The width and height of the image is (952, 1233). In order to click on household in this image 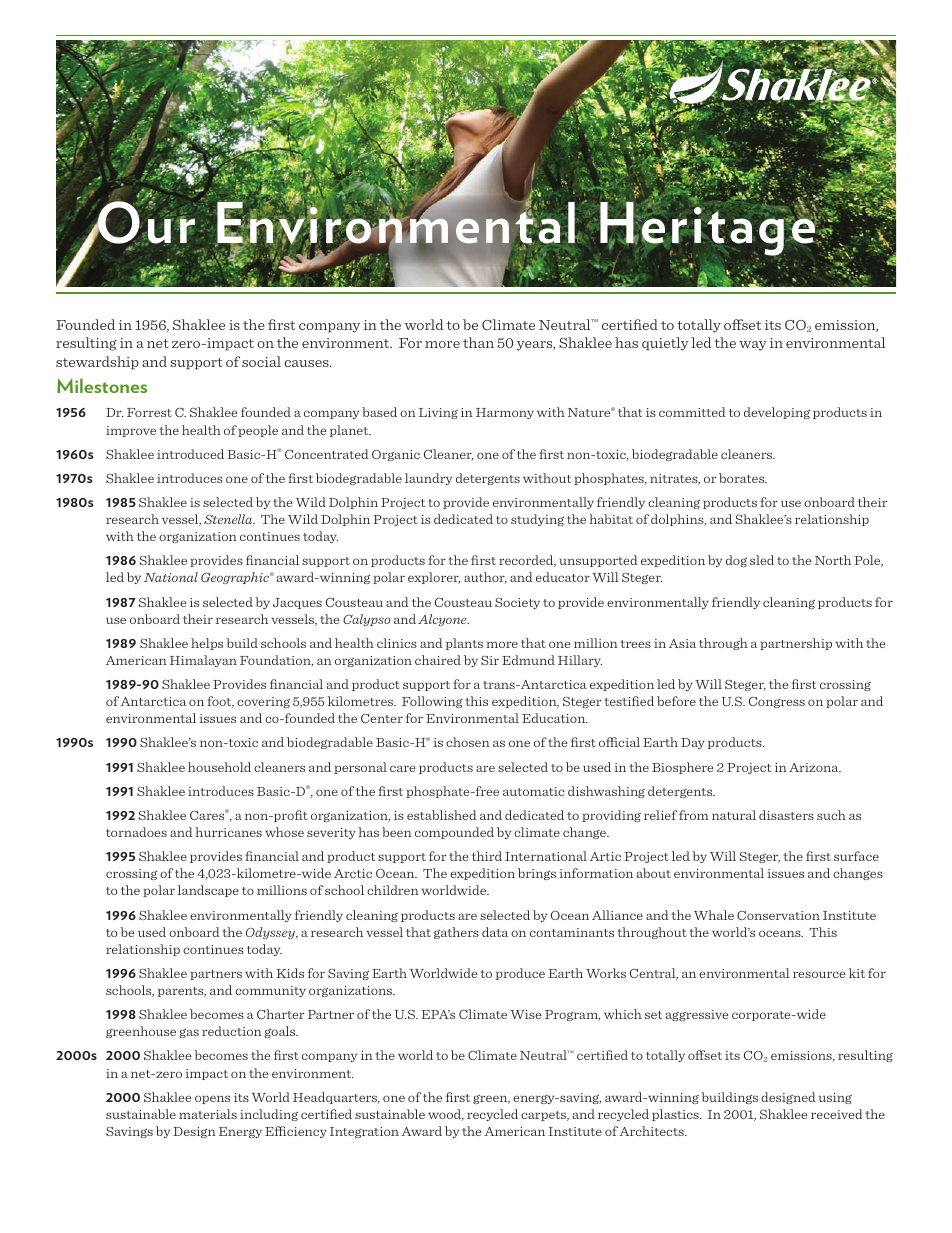, I will do `click(219, 767)`.
